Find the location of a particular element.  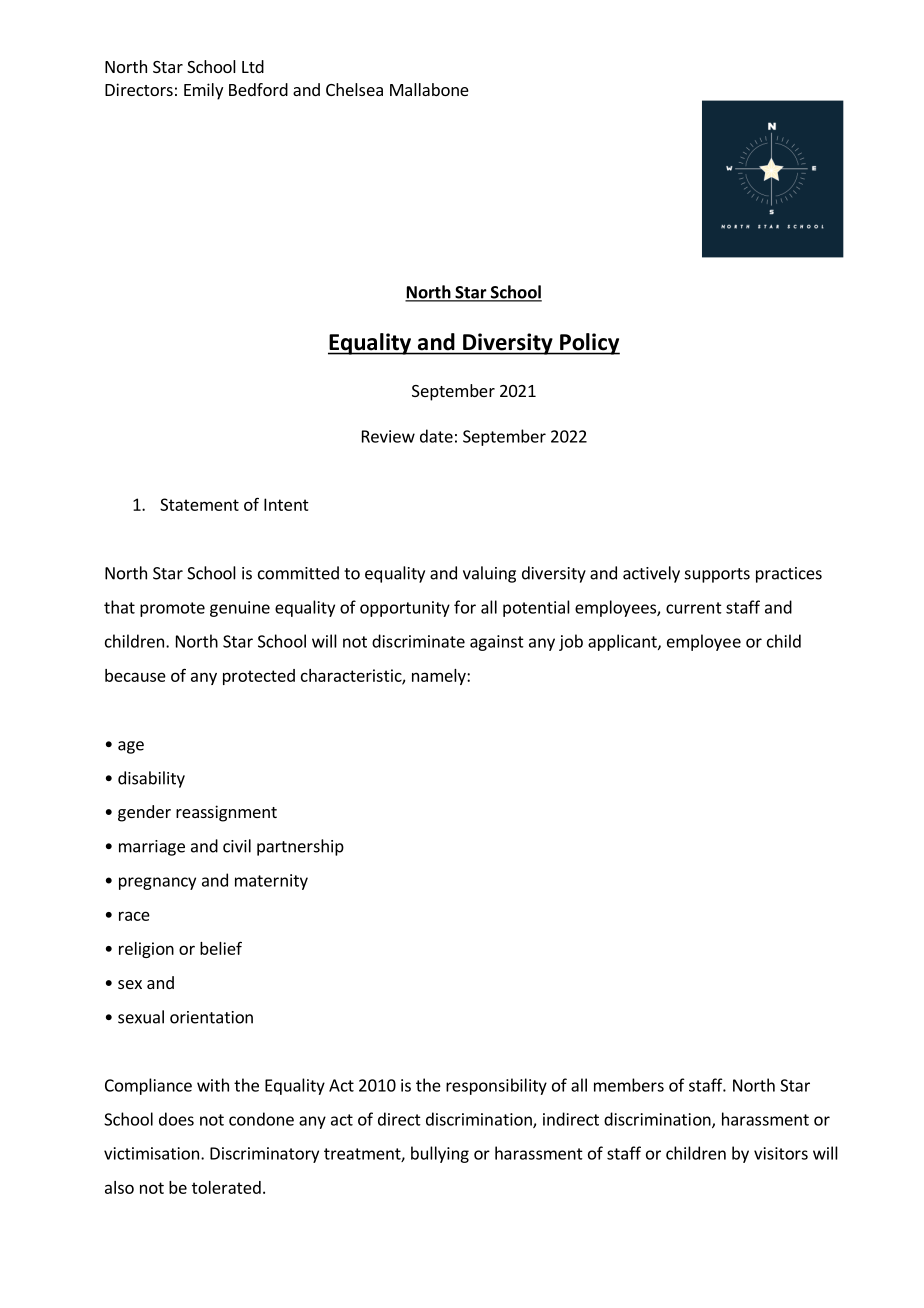

Emily is located at coordinates (203, 91).
